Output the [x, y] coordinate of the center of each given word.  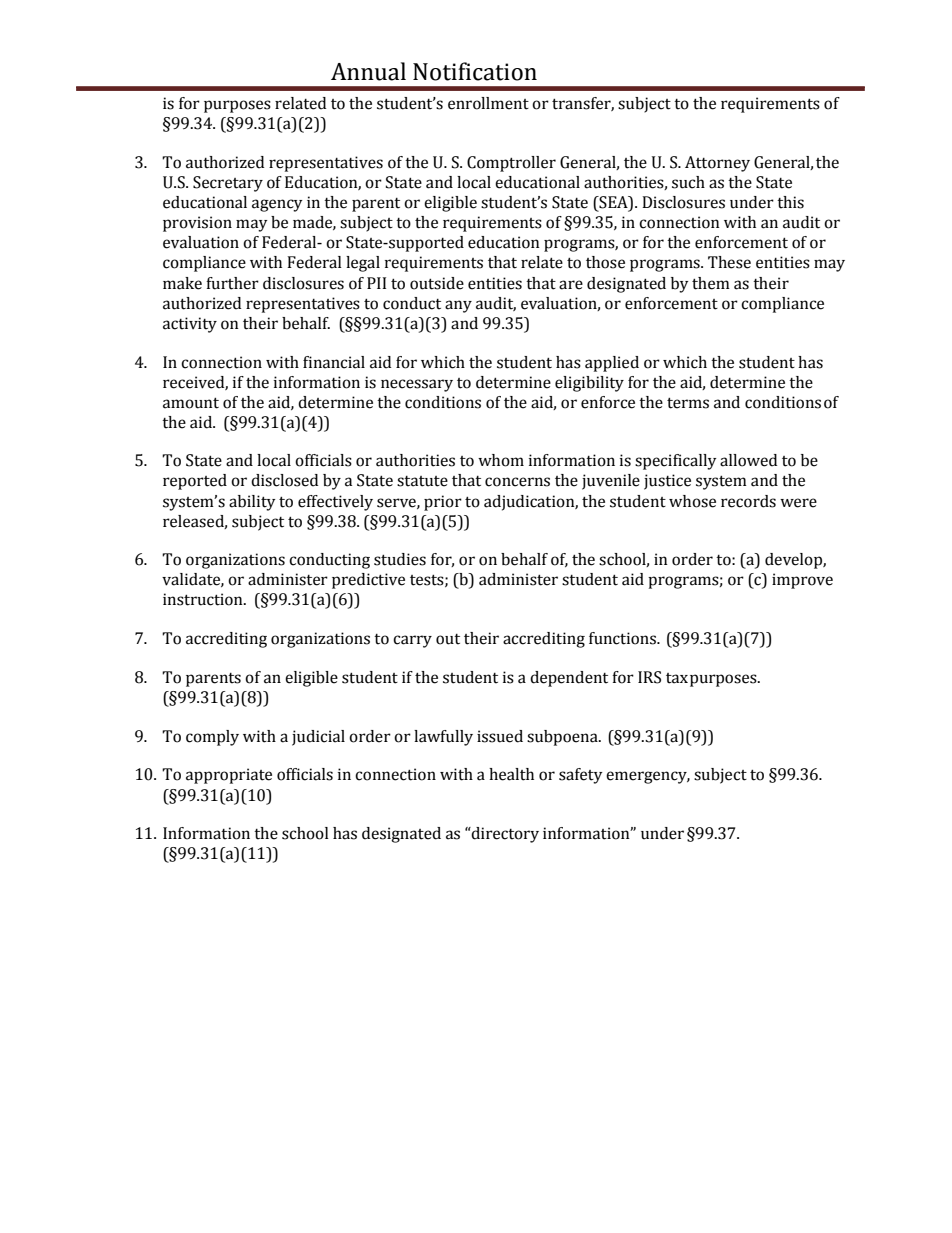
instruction [204, 599]
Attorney [717, 164]
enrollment [488, 103]
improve [802, 581]
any [458, 306]
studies [400, 559]
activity [190, 325]
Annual [368, 71]
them [711, 283]
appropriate [229, 776]
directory [504, 835]
